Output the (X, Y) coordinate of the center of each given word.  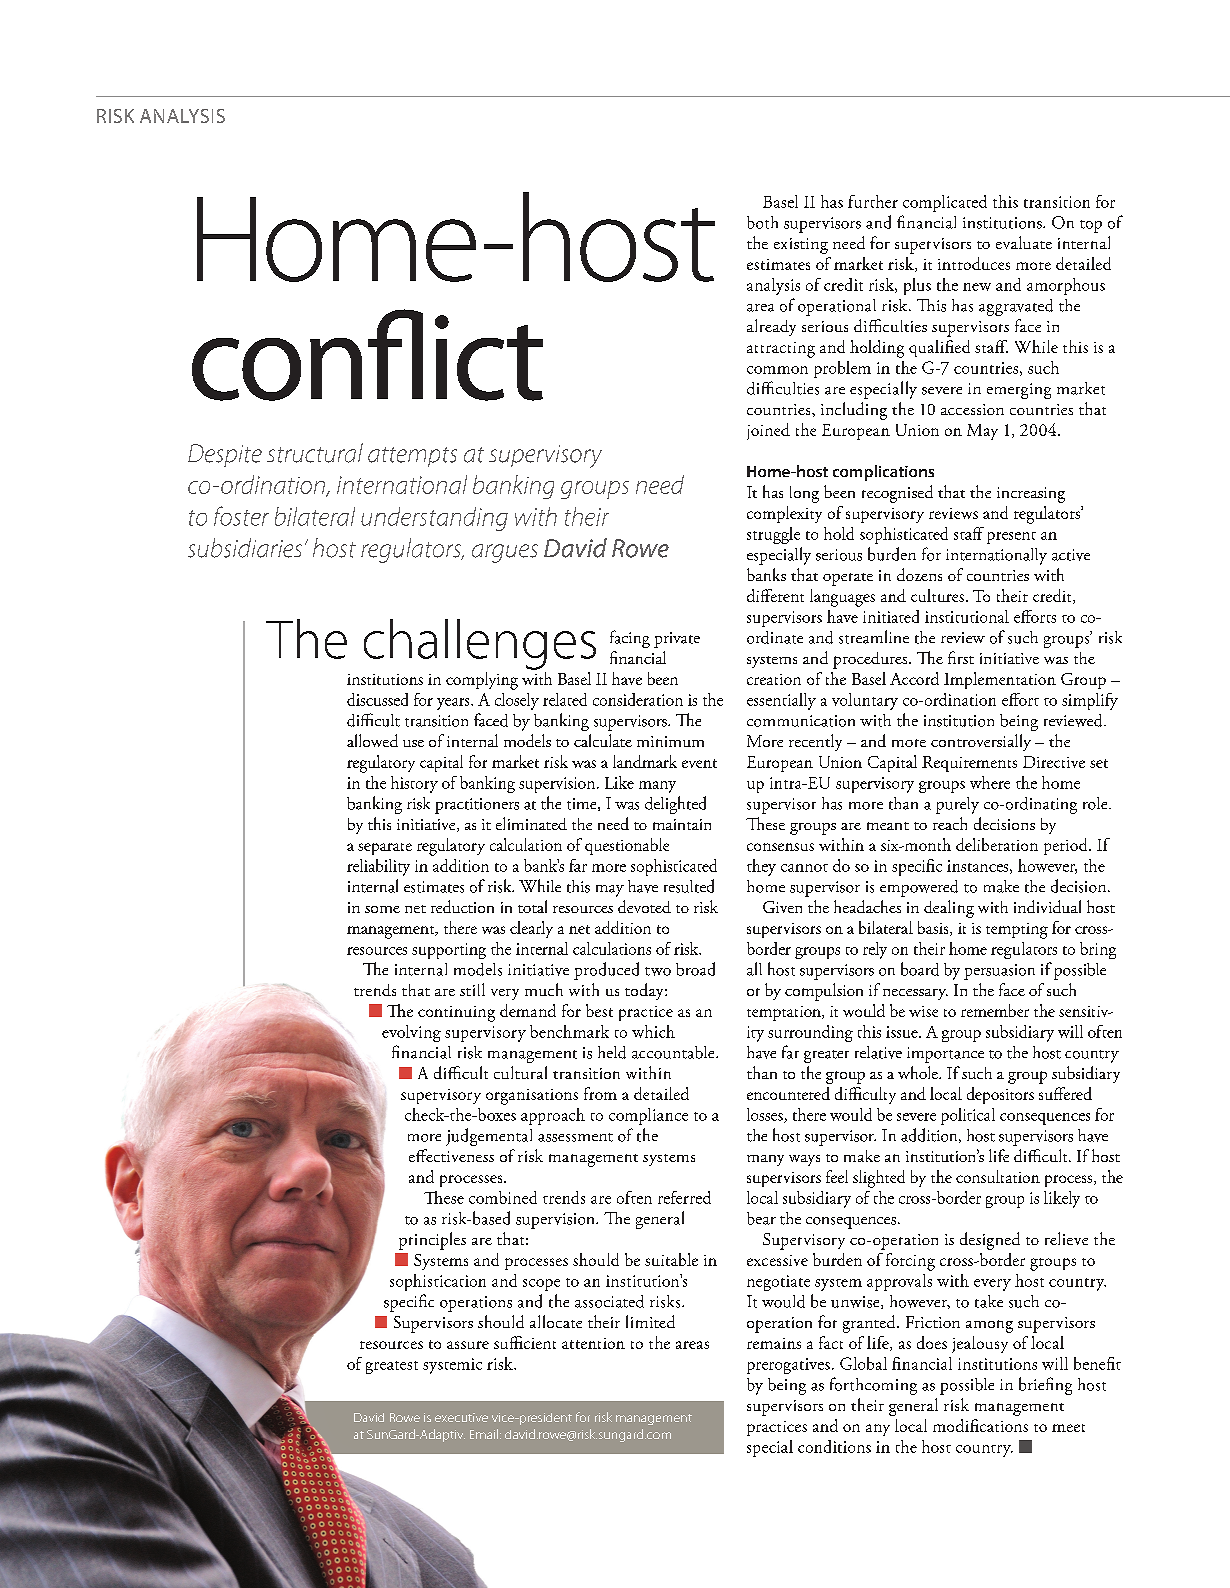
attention (593, 1343)
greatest (392, 1367)
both (762, 222)
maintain (682, 824)
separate (385, 849)
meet (1068, 1428)
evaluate (1024, 242)
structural (315, 453)
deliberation (997, 844)
